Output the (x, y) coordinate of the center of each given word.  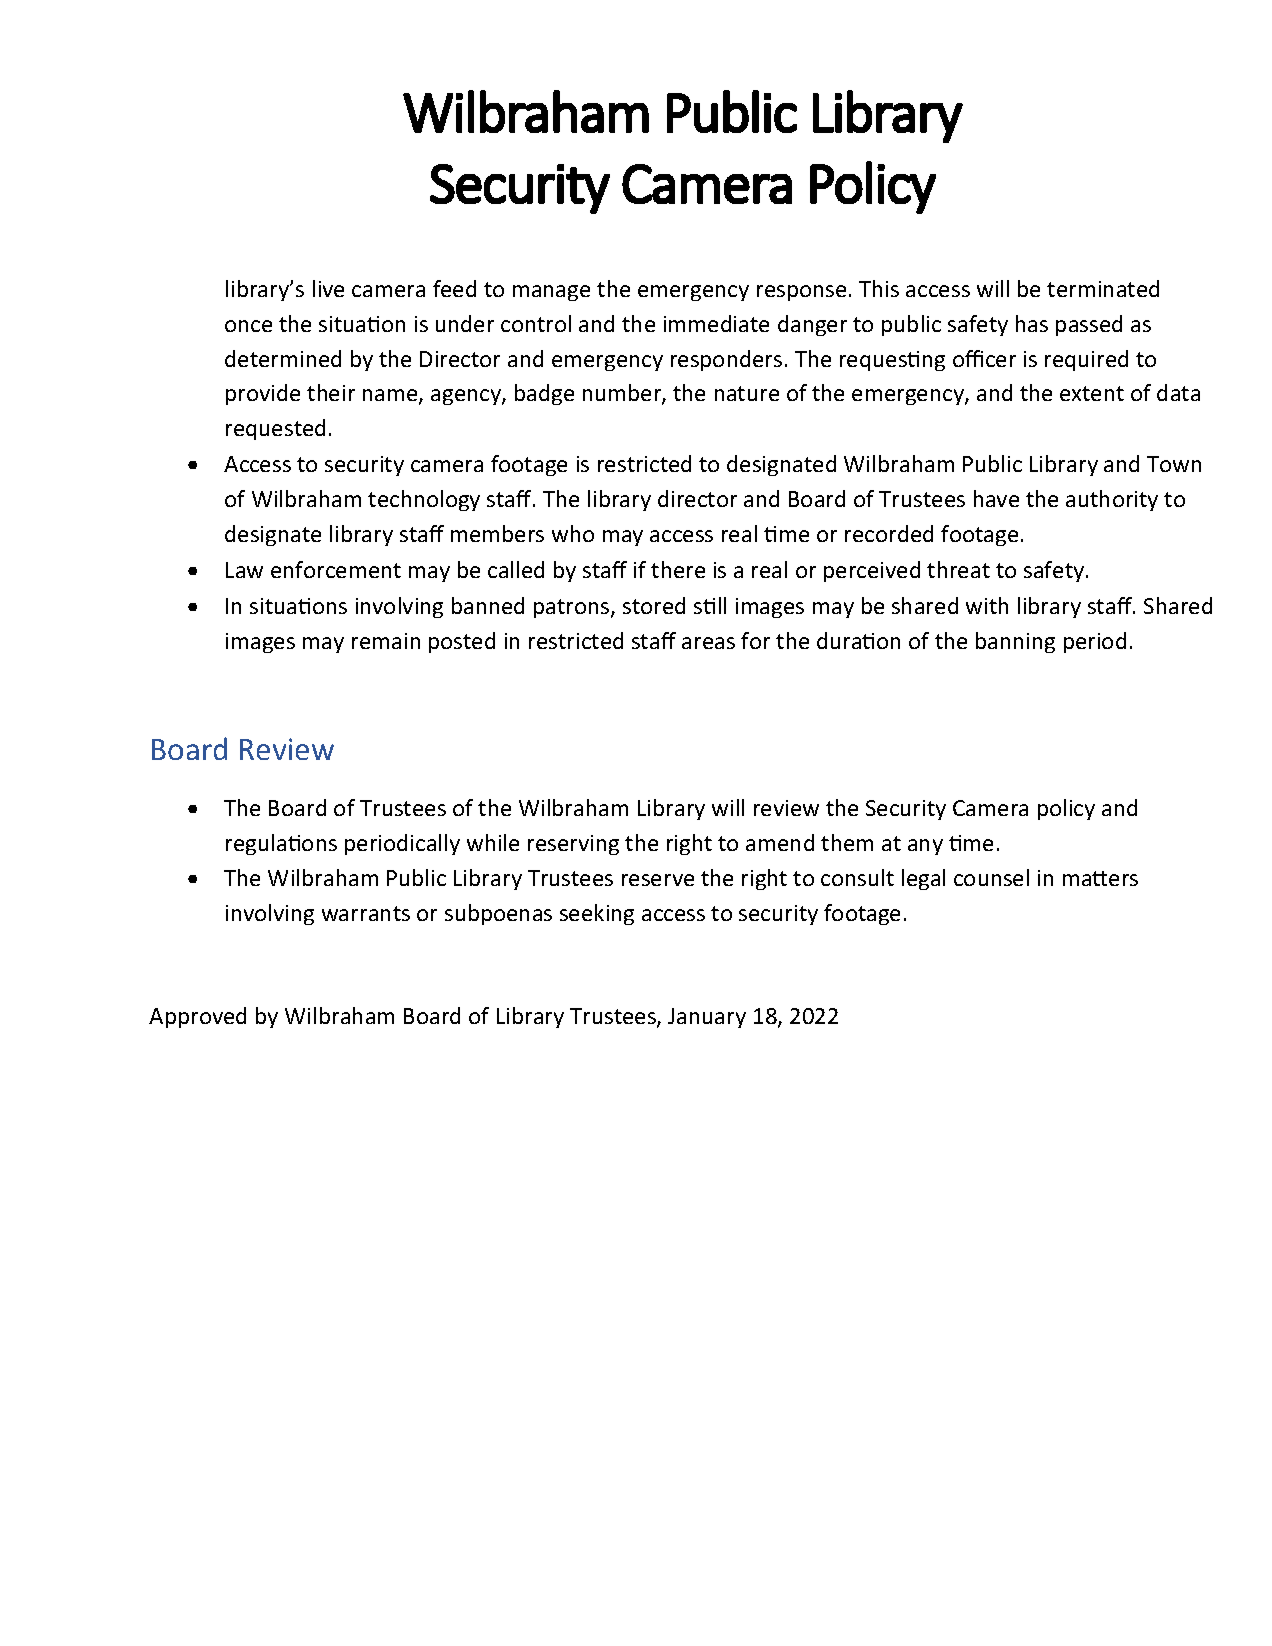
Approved (197, 1017)
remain (386, 641)
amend (780, 842)
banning (1015, 642)
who (573, 533)
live (328, 288)
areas (708, 643)
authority (1112, 500)
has (1032, 323)
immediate (716, 323)
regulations (281, 844)
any (925, 847)
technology (424, 500)
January (707, 1018)
